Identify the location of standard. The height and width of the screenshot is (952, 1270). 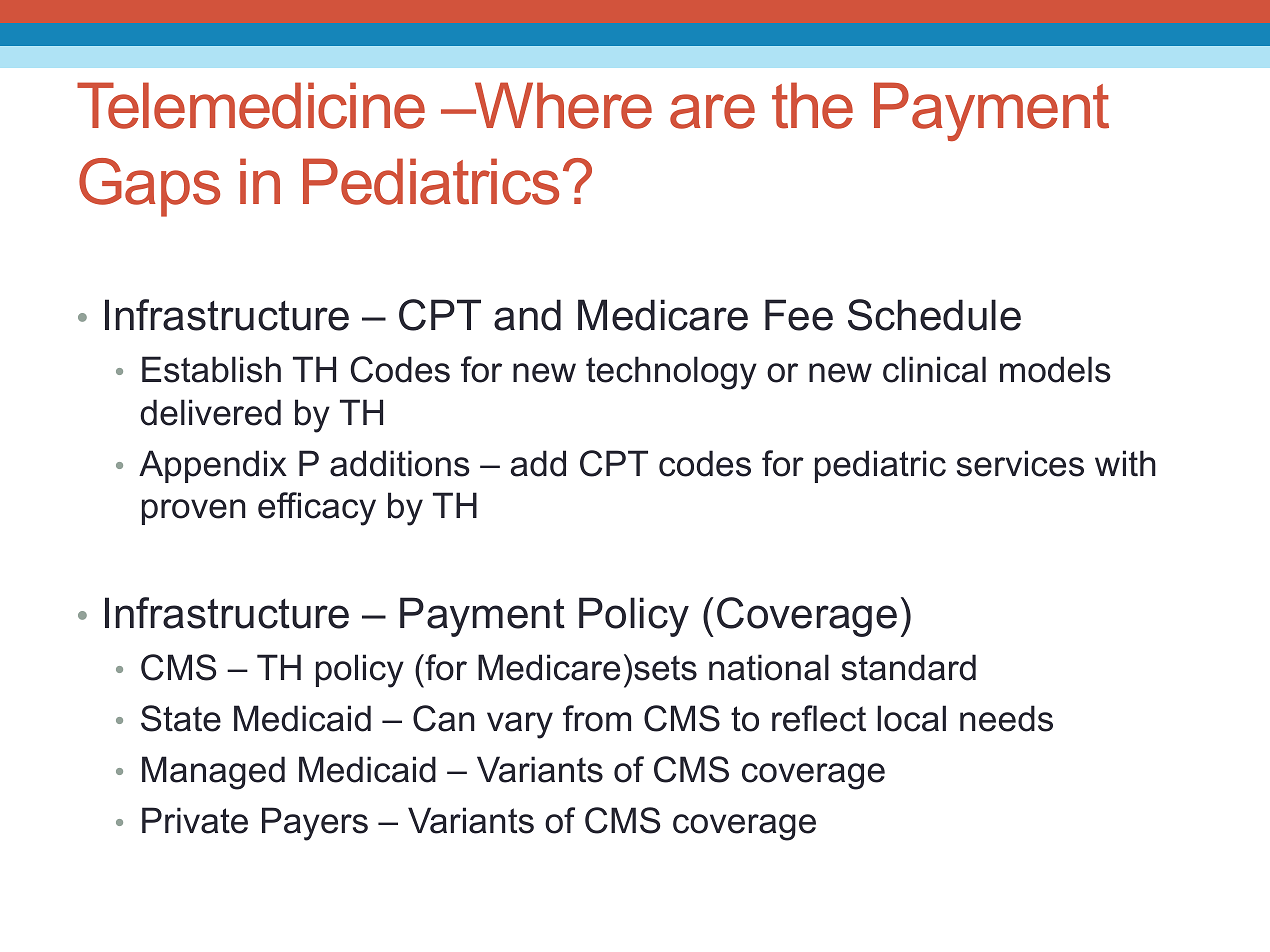
(909, 667).
